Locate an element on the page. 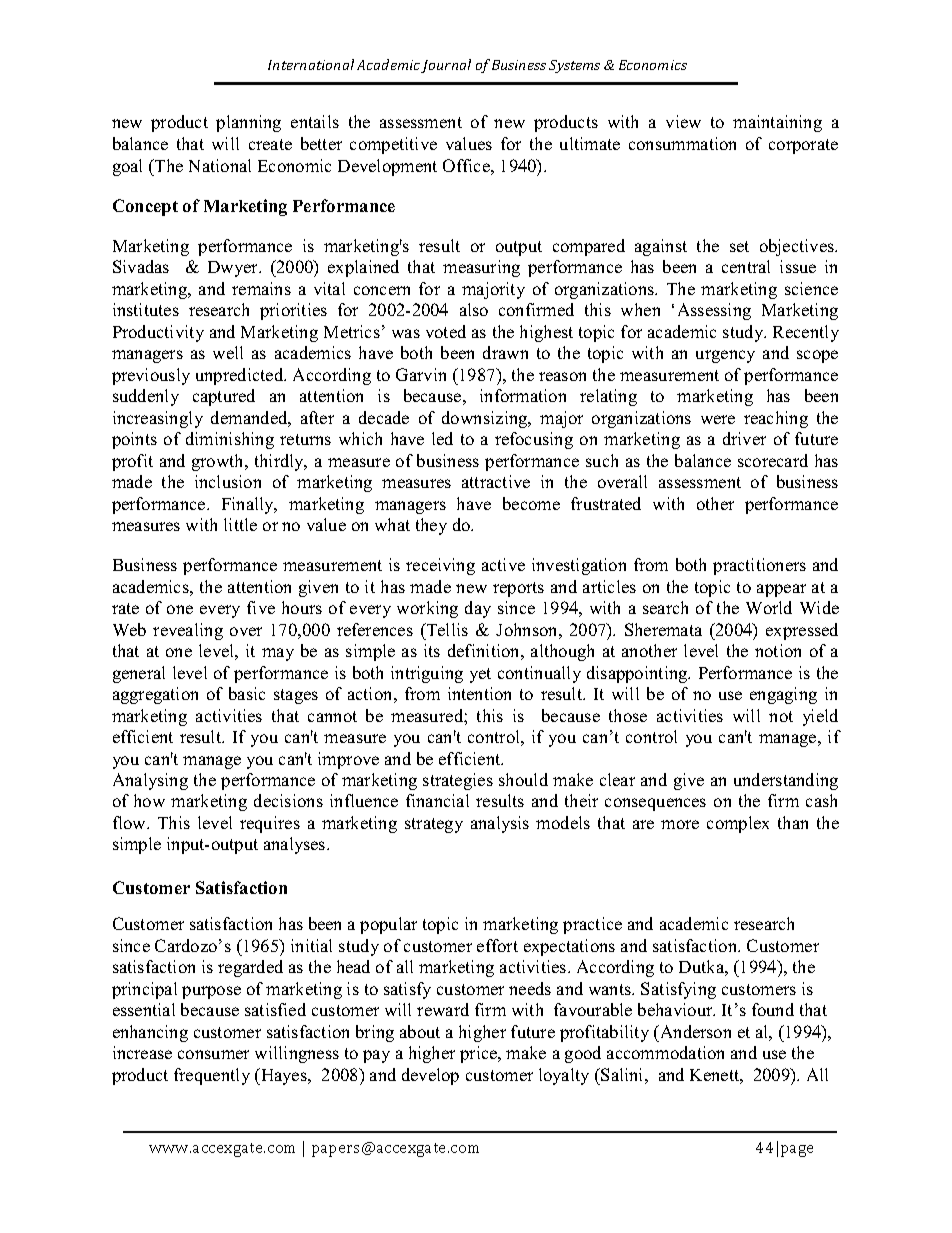 Image resolution: width=952 pixels, height=1233 pixels. maintaining is located at coordinates (777, 123).
